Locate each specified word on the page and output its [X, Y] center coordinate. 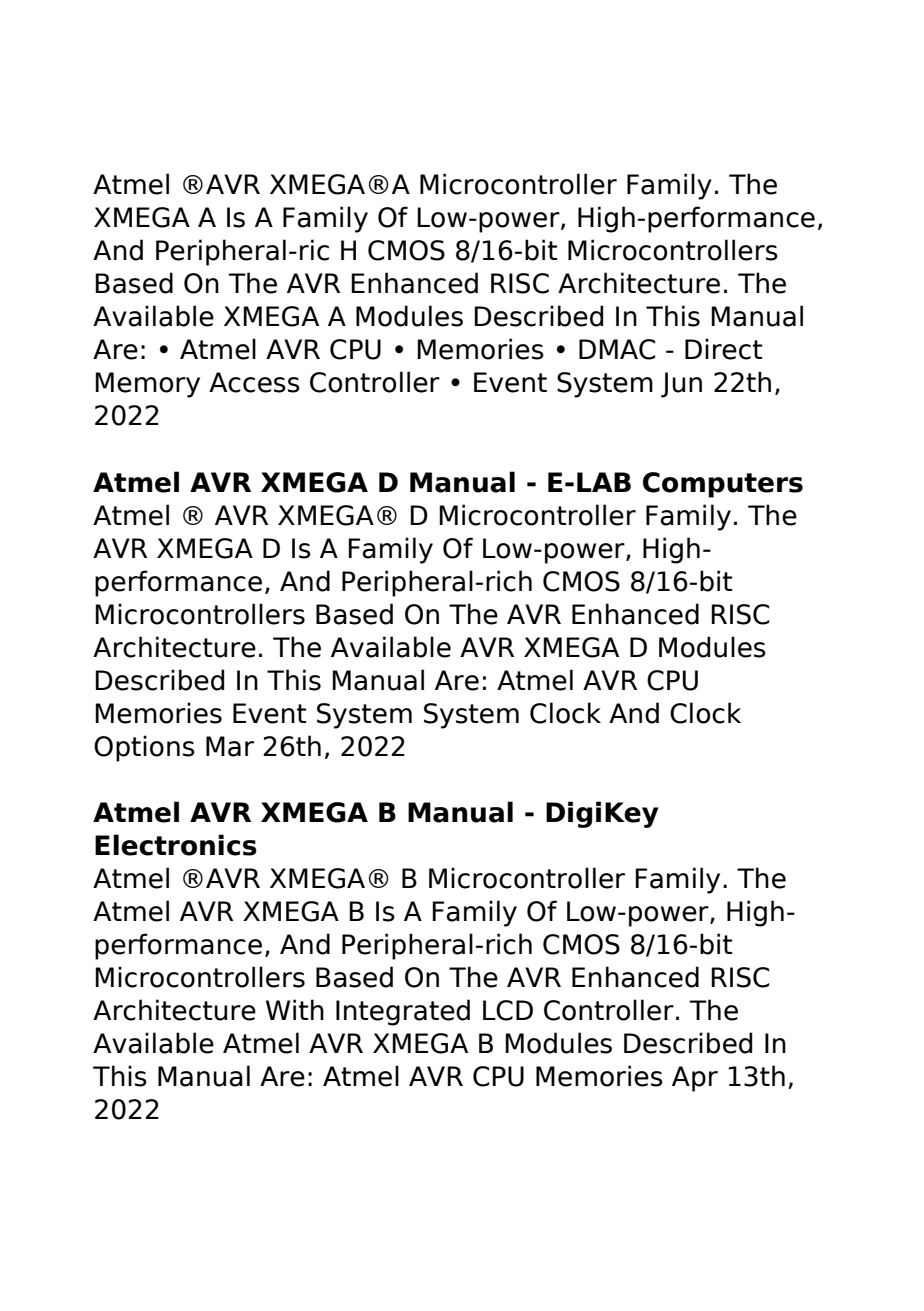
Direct [724, 349]
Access [254, 382]
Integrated [403, 1012]
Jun [681, 385]
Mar [230, 746]
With [295, 1009]
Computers [723, 485]
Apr [695, 1079]
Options [144, 748]
